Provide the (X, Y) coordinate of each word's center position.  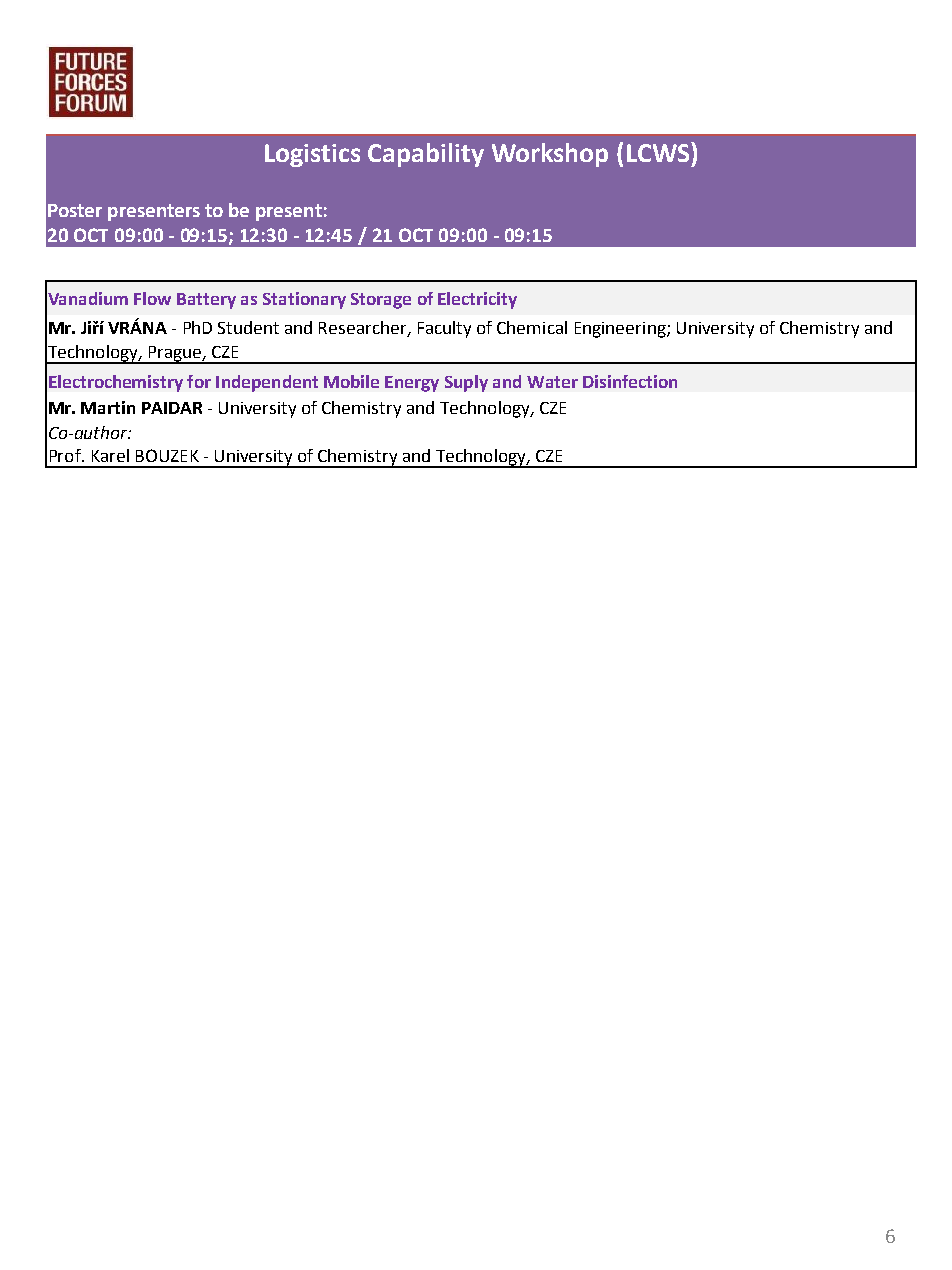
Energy (412, 384)
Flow (152, 298)
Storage (381, 301)
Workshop (550, 155)
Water (552, 382)
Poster (75, 210)
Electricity (477, 300)
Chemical (532, 327)
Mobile (351, 381)
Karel (110, 455)
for (199, 381)
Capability (426, 155)
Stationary (304, 300)
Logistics (312, 155)
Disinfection (630, 381)
